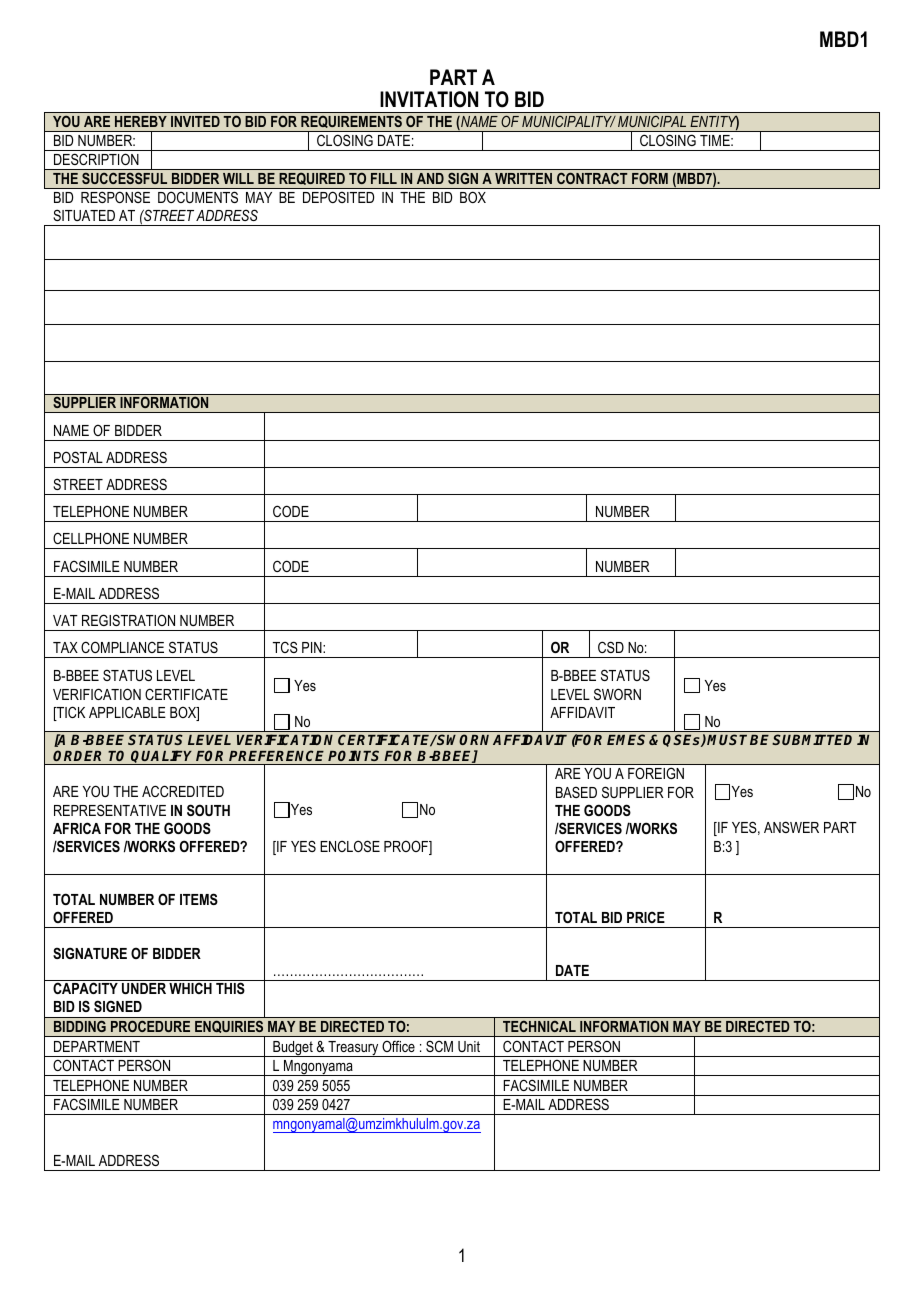 This image has width=924, height=1308. Describe the element at coordinates (313, 647) in the image. I see `PIN` at that location.
